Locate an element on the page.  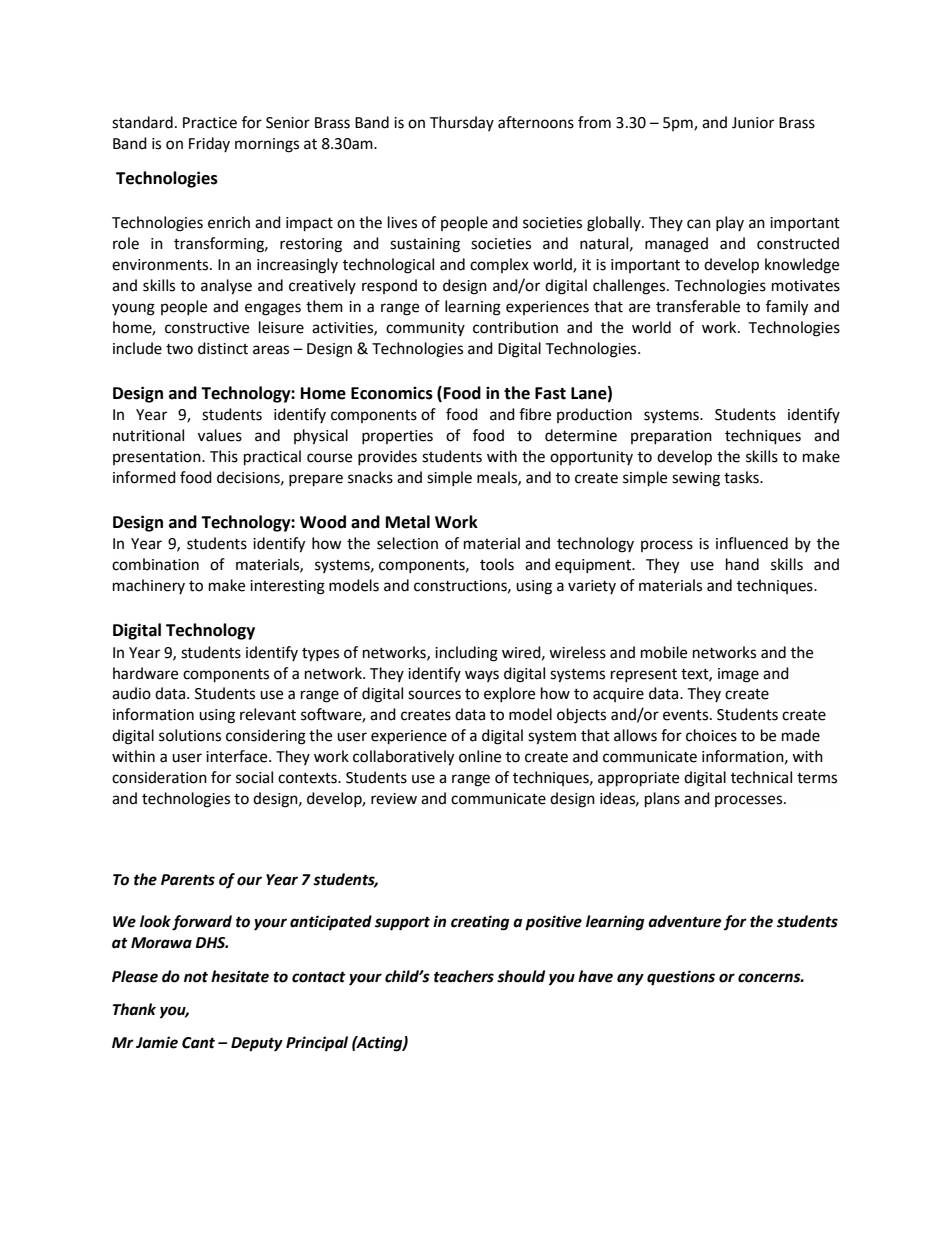
questions is located at coordinates (681, 978).
